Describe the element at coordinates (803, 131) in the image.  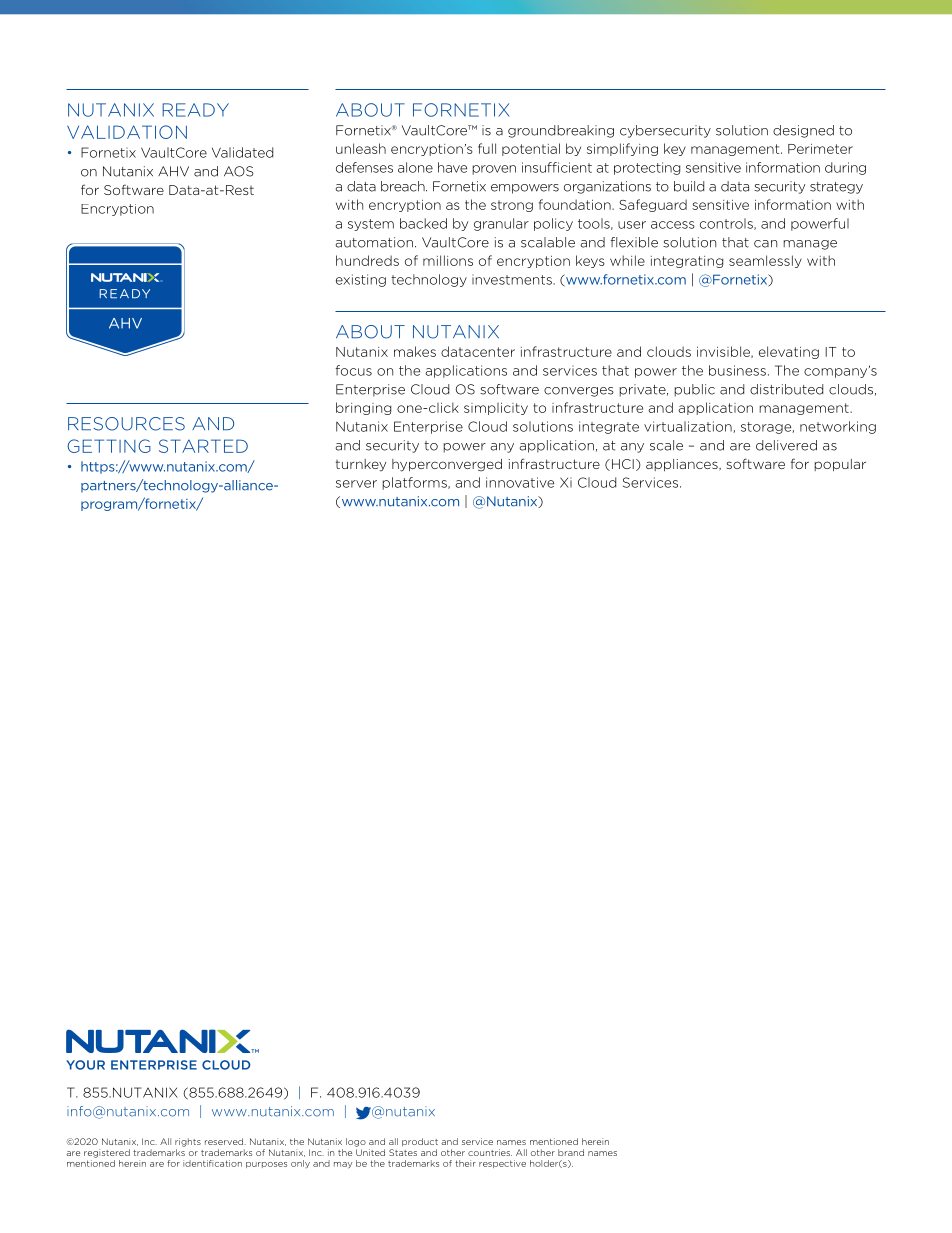
I see `designed` at that location.
